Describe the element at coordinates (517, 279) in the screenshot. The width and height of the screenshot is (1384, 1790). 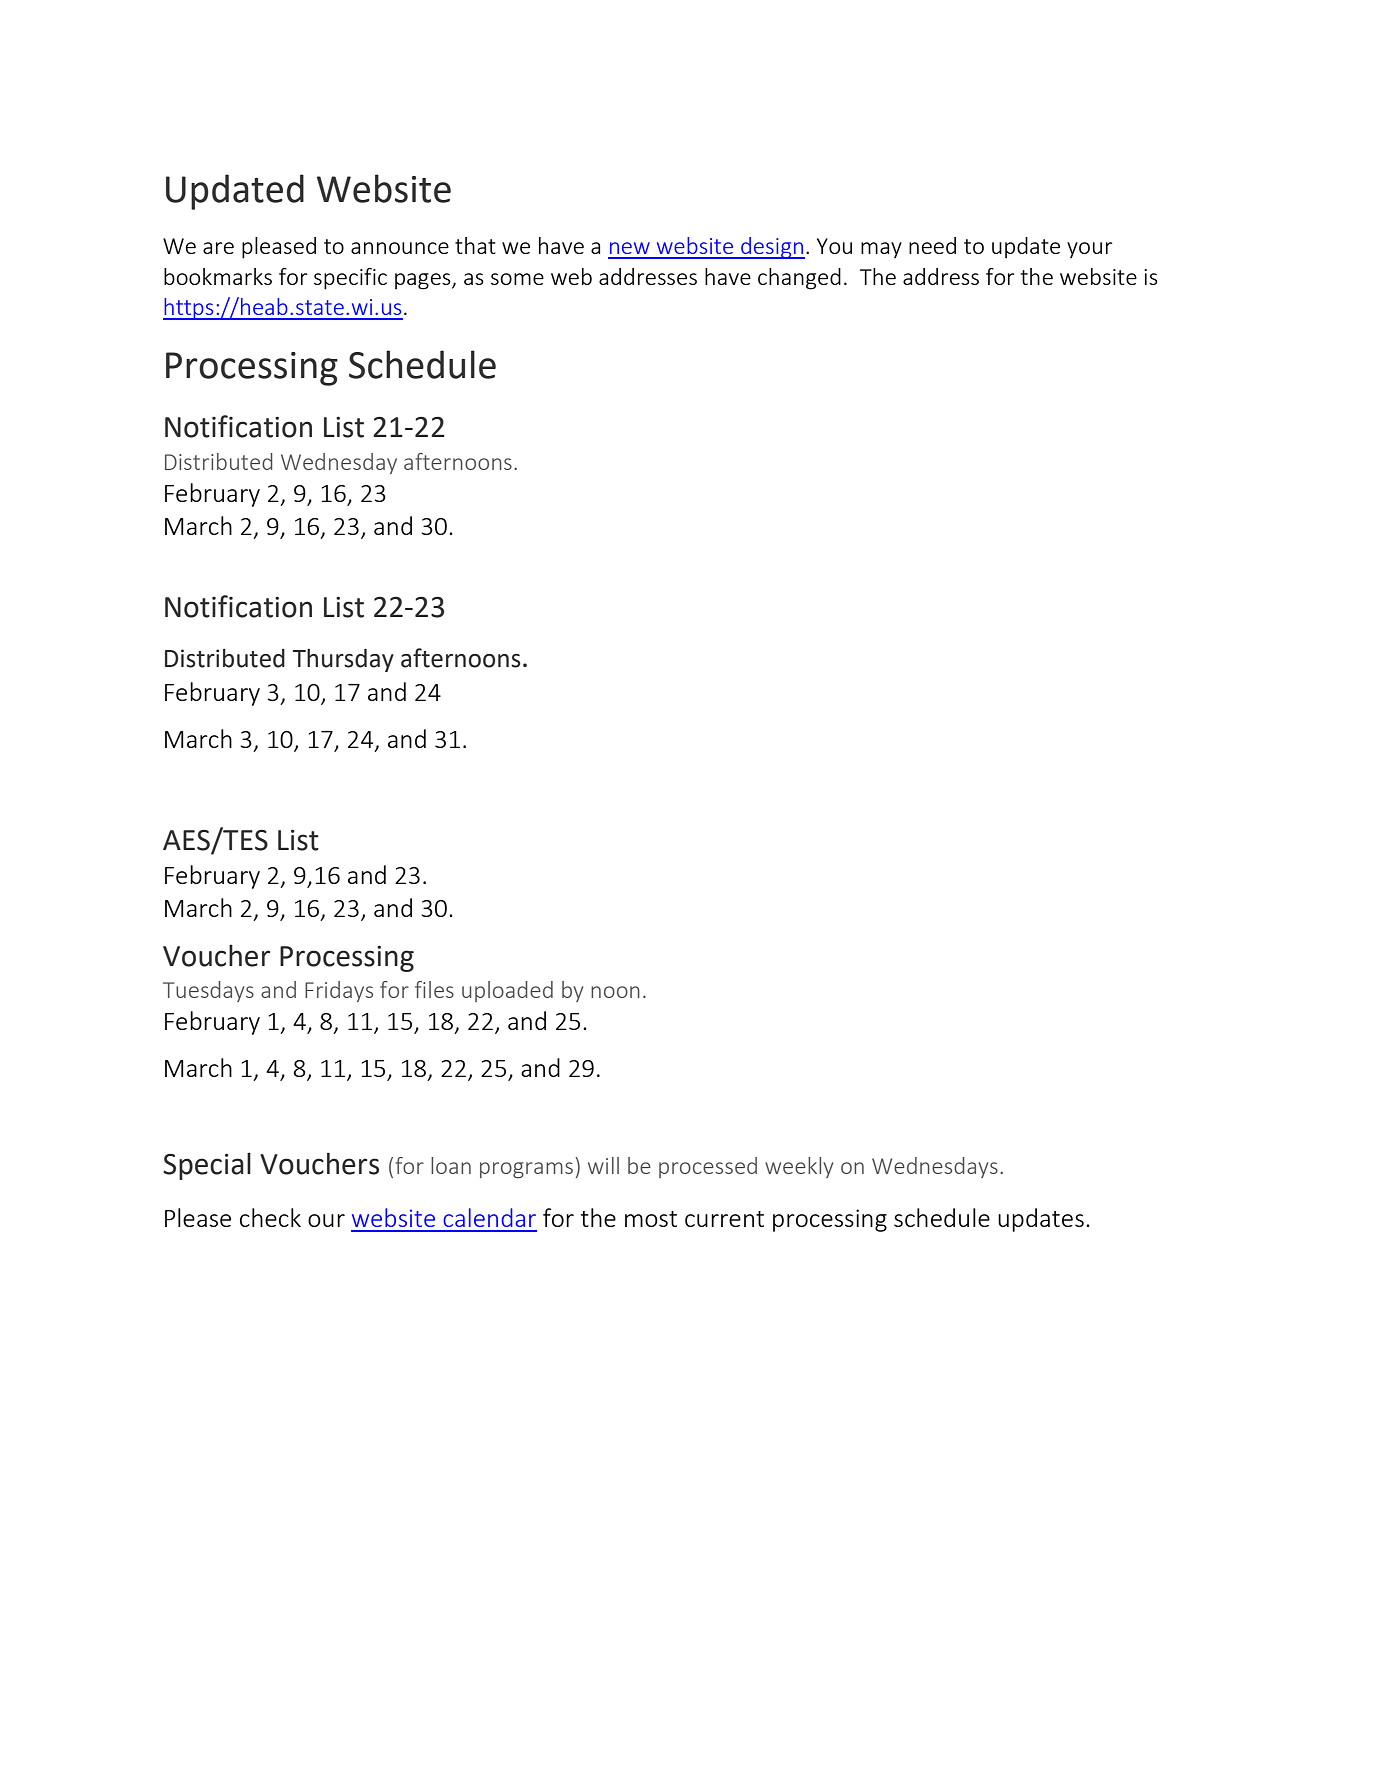
I see `some` at that location.
